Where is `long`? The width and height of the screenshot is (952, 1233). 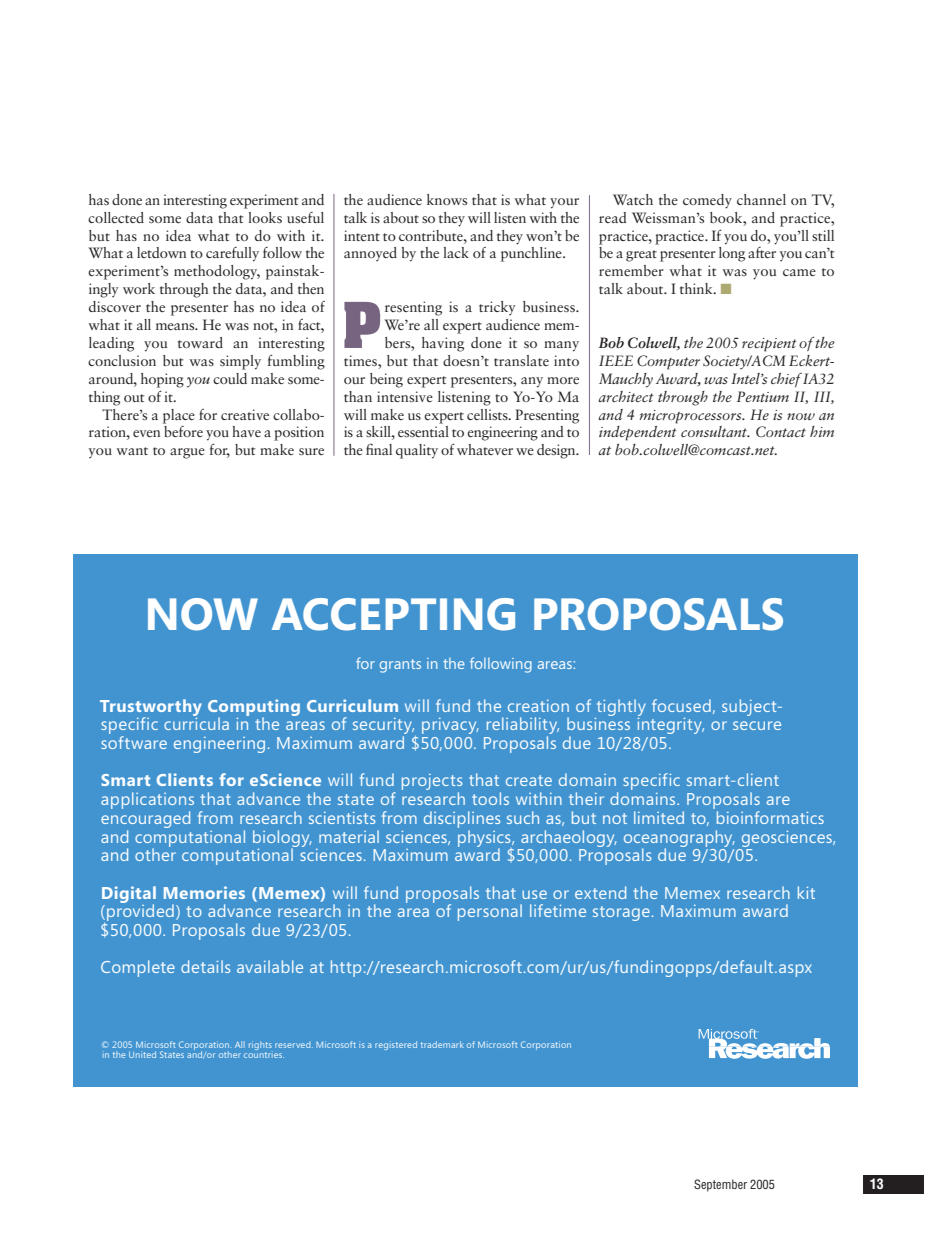
long is located at coordinates (732, 254).
